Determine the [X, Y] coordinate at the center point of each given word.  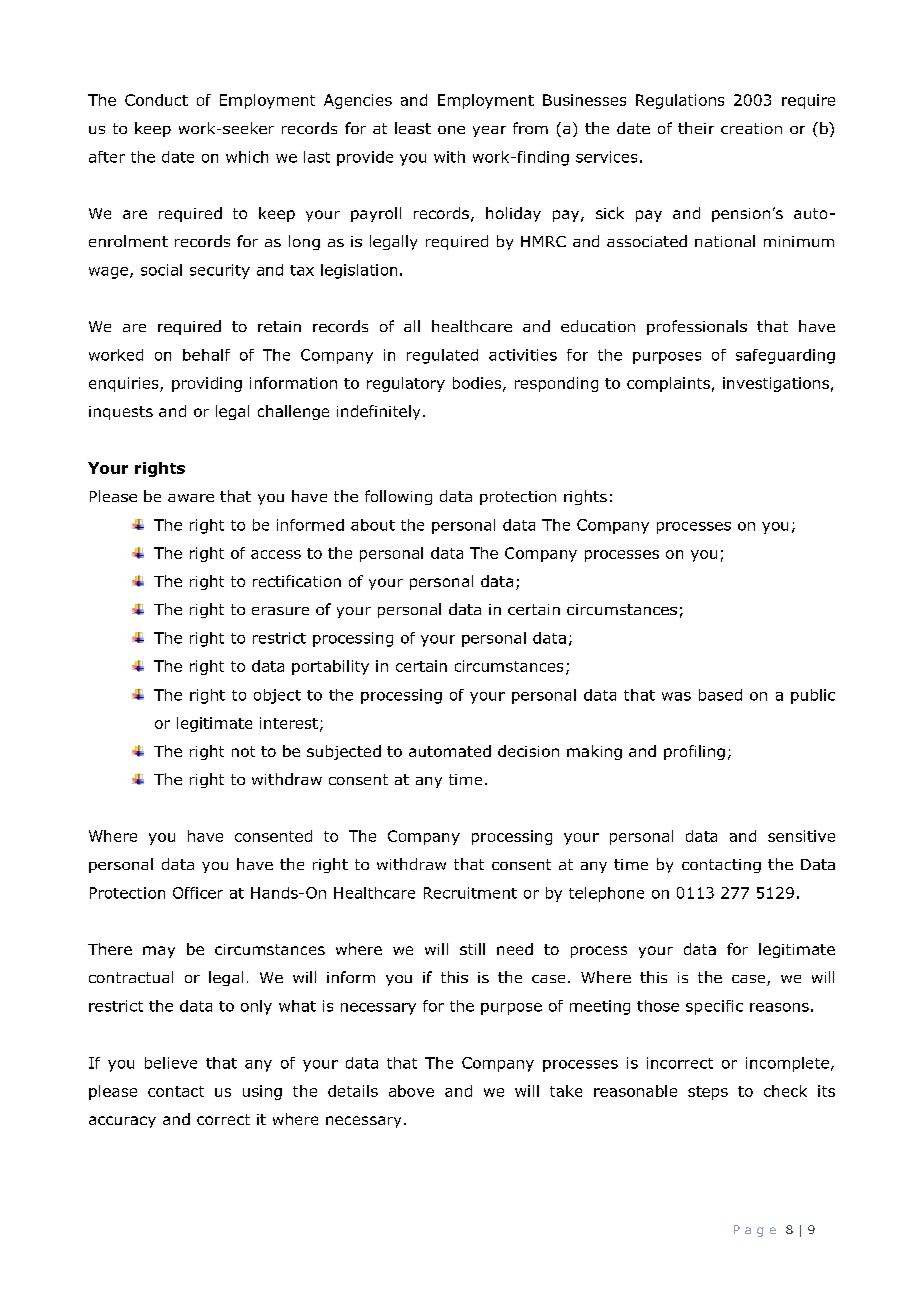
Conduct [156, 100]
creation [751, 128]
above [411, 1091]
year [489, 131]
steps [708, 1093]
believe [171, 1063]
